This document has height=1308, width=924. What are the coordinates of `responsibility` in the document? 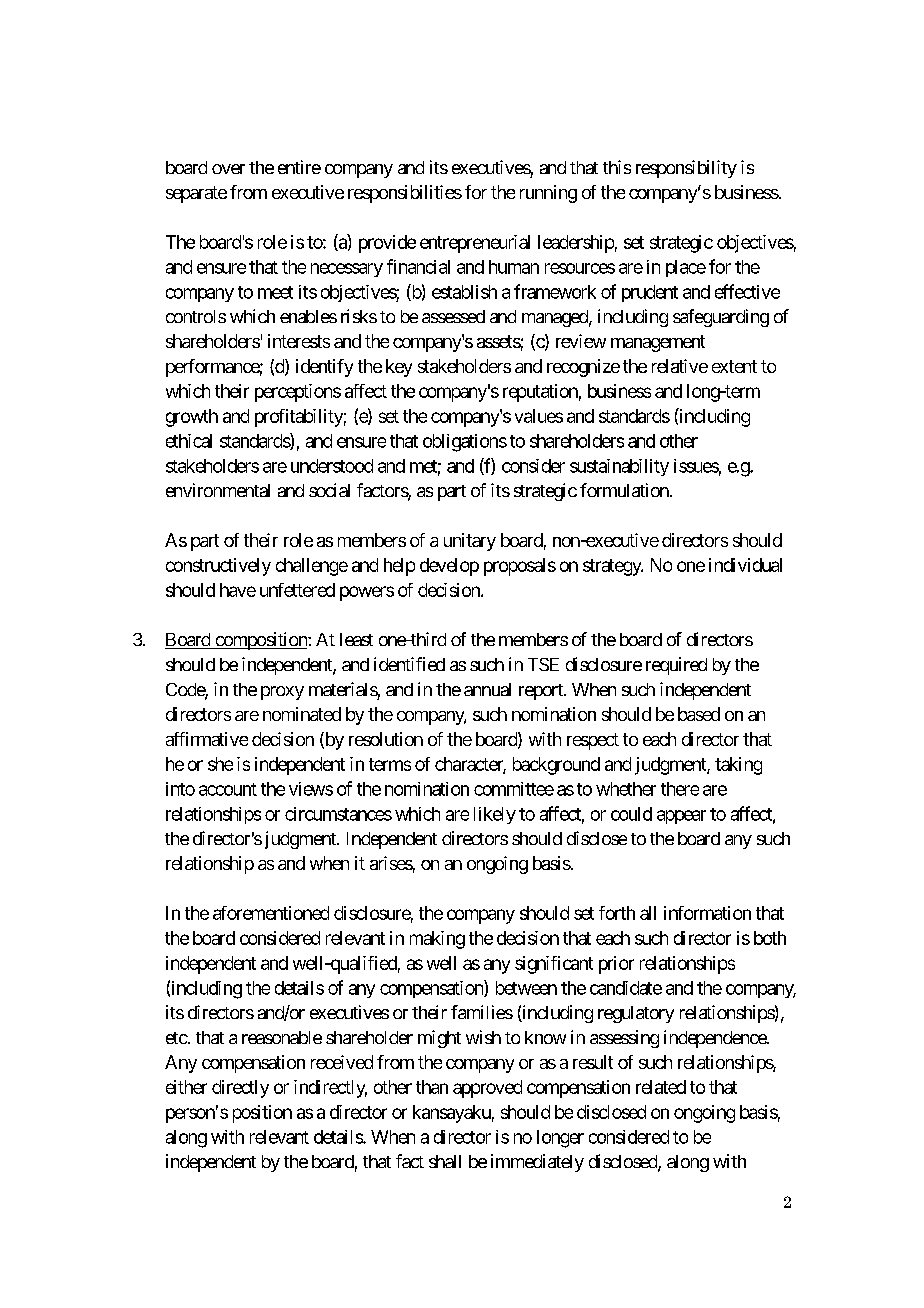 It's located at (686, 169).
